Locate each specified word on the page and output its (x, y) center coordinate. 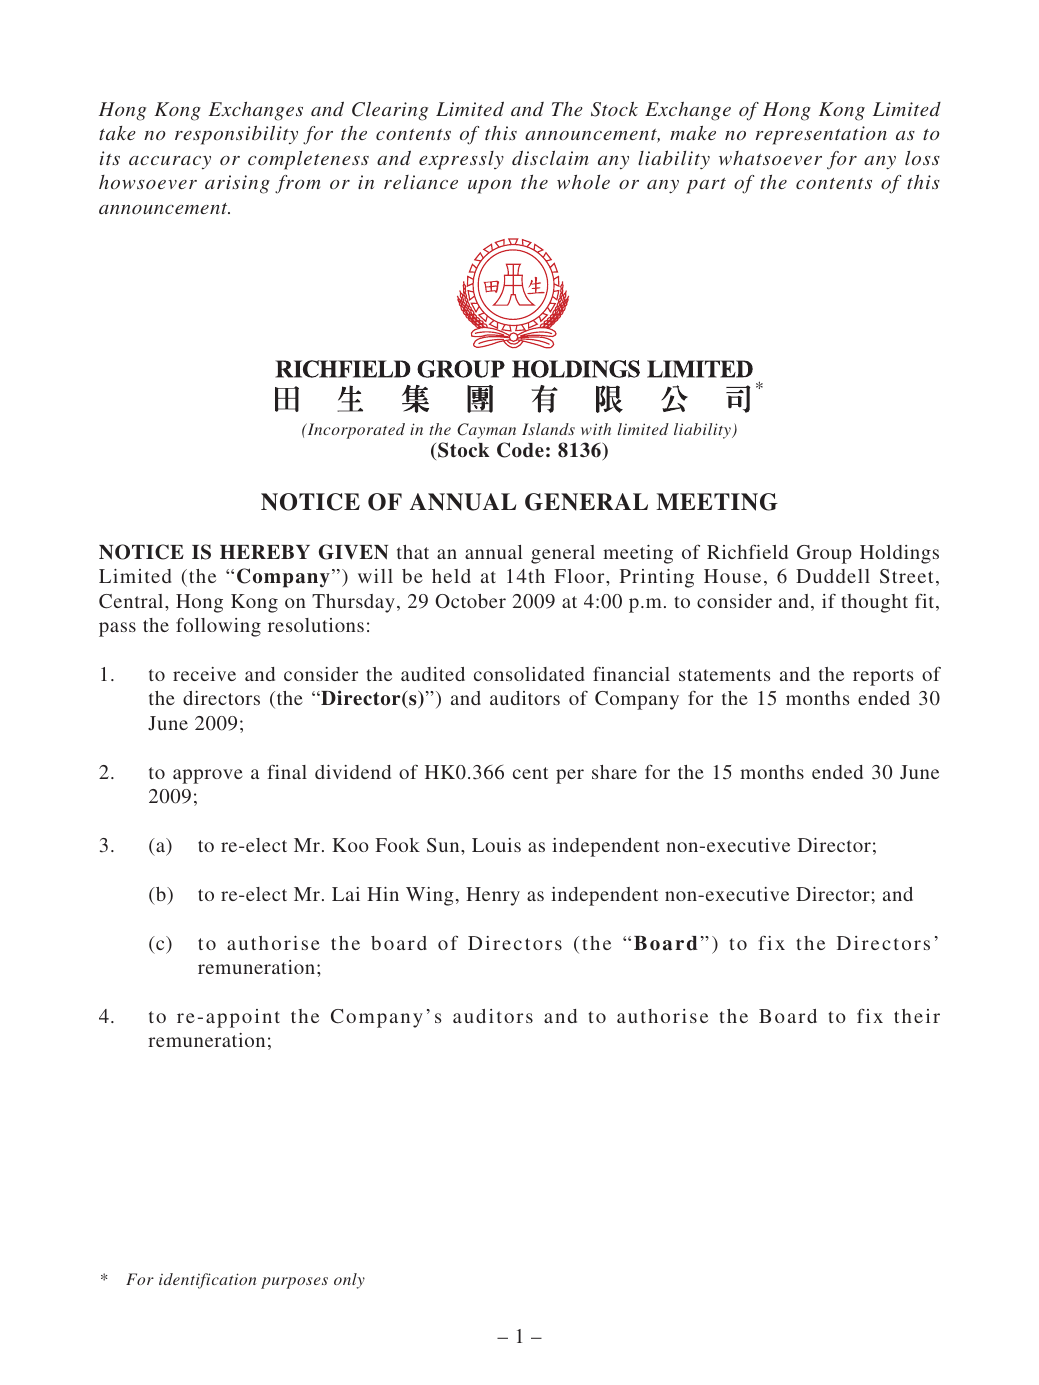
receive (204, 674)
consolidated (529, 674)
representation (821, 135)
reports (883, 677)
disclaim (550, 157)
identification (207, 1281)
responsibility (236, 135)
